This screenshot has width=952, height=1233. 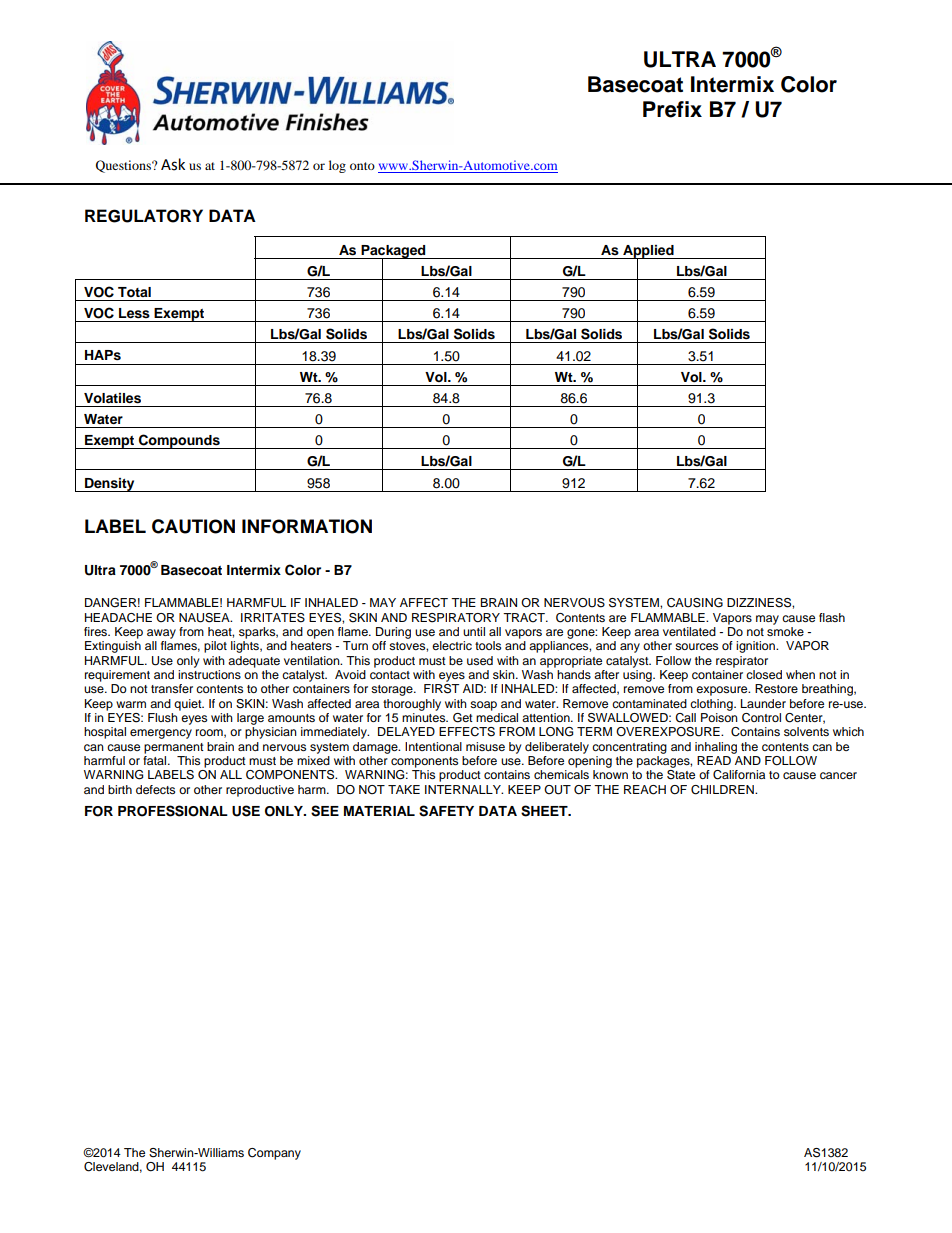 I want to click on Prefix, so click(x=672, y=109).
